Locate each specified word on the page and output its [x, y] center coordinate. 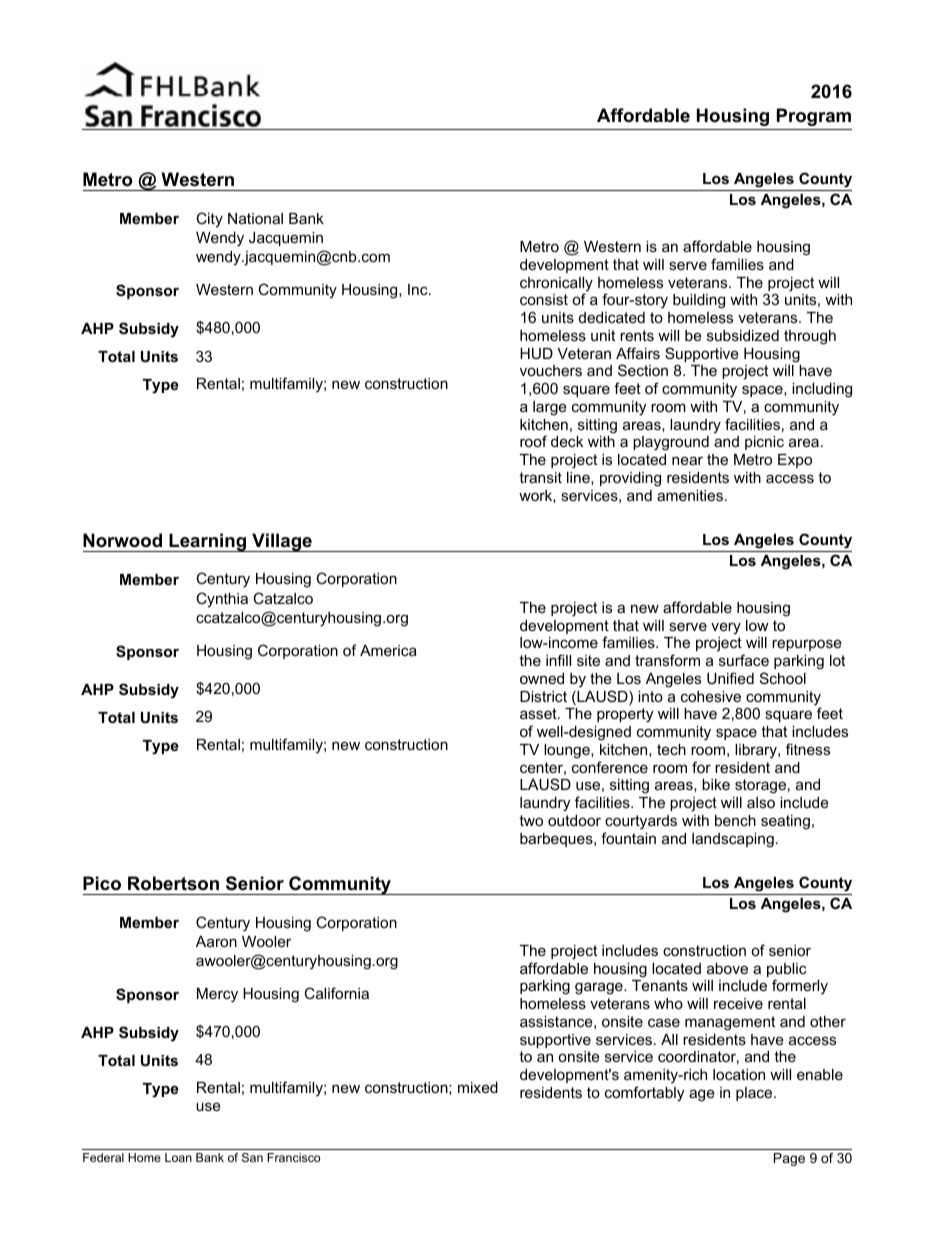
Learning [207, 542]
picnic [764, 443]
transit [540, 477]
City [209, 220]
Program [814, 117]
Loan [178, 1157]
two [531, 820]
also [761, 802]
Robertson [173, 883]
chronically [556, 285]
